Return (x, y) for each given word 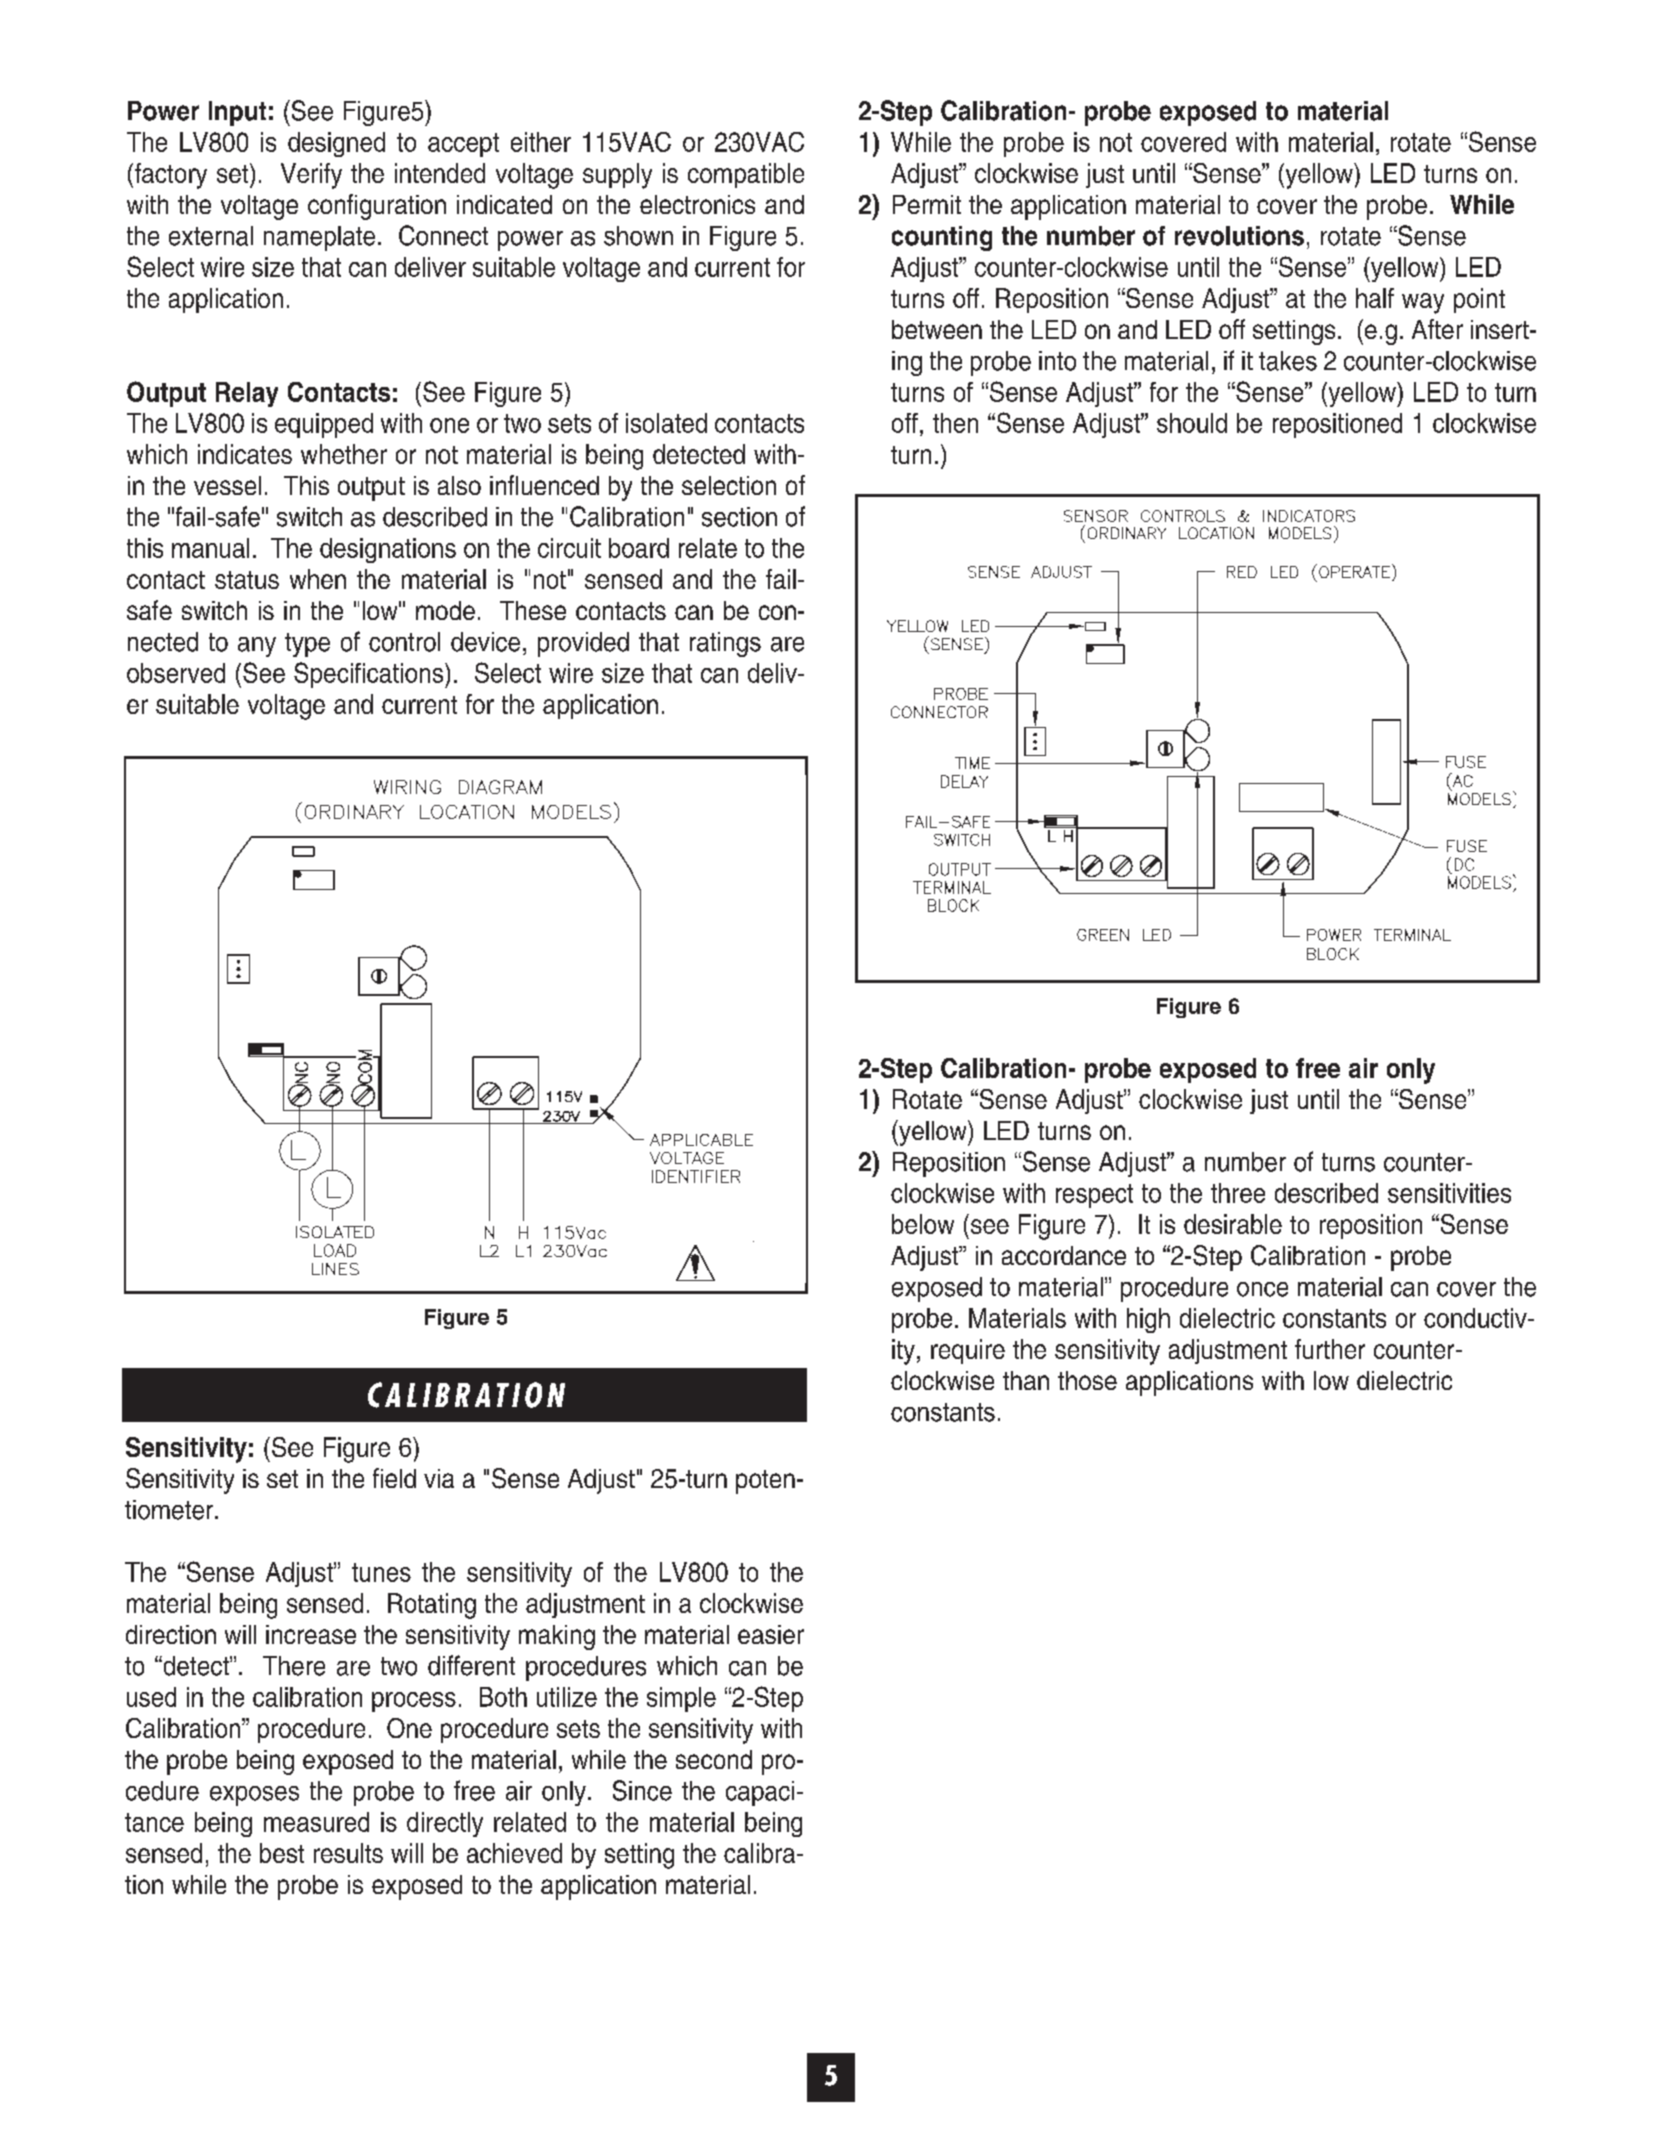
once (1262, 1289)
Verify (311, 176)
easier (771, 1634)
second (714, 1759)
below (923, 1224)
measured (316, 1822)
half (1375, 298)
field (394, 1478)
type (307, 645)
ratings (725, 644)
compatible (746, 175)
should (1192, 423)
